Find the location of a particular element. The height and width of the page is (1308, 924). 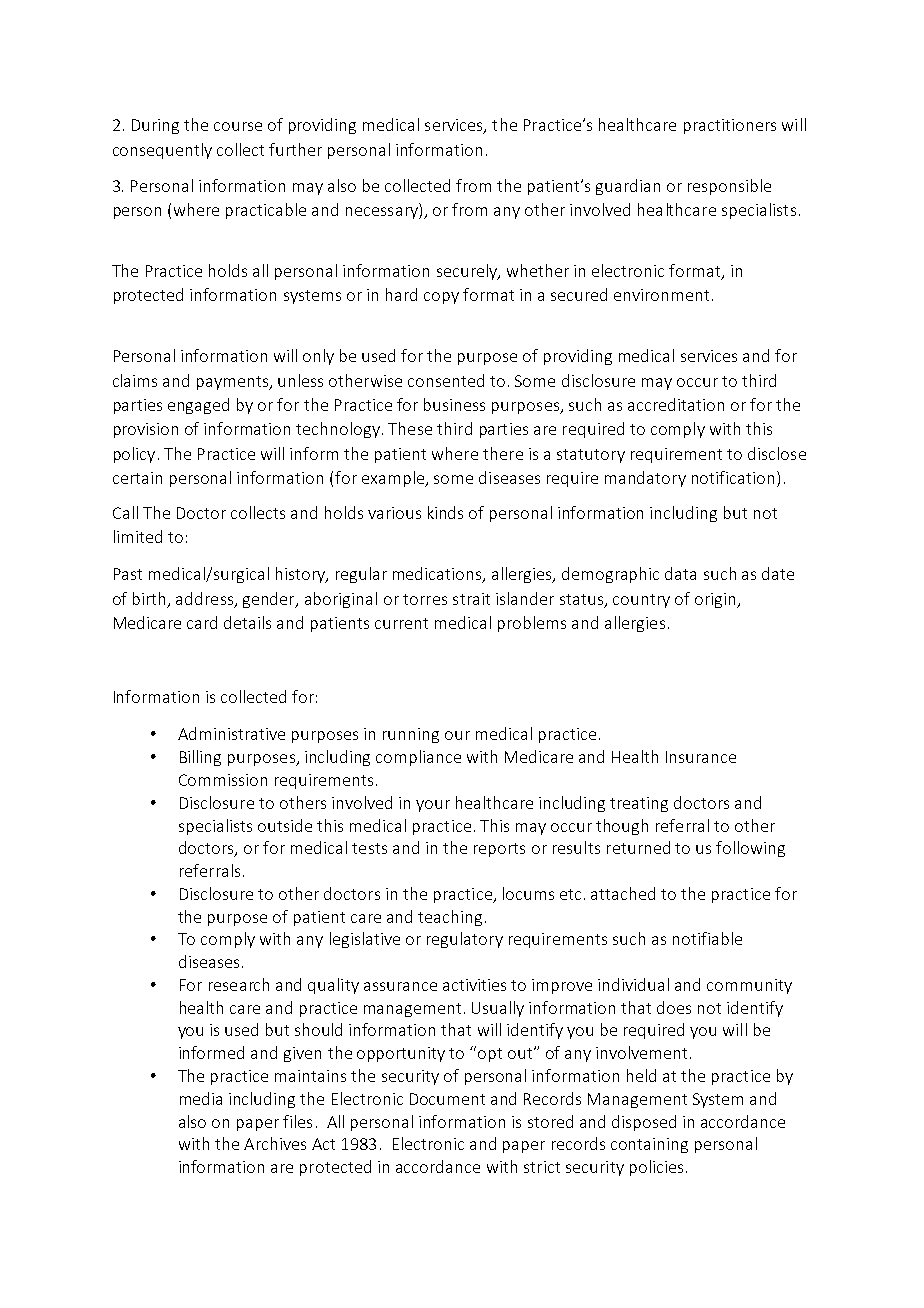

Document is located at coordinates (447, 1099).
